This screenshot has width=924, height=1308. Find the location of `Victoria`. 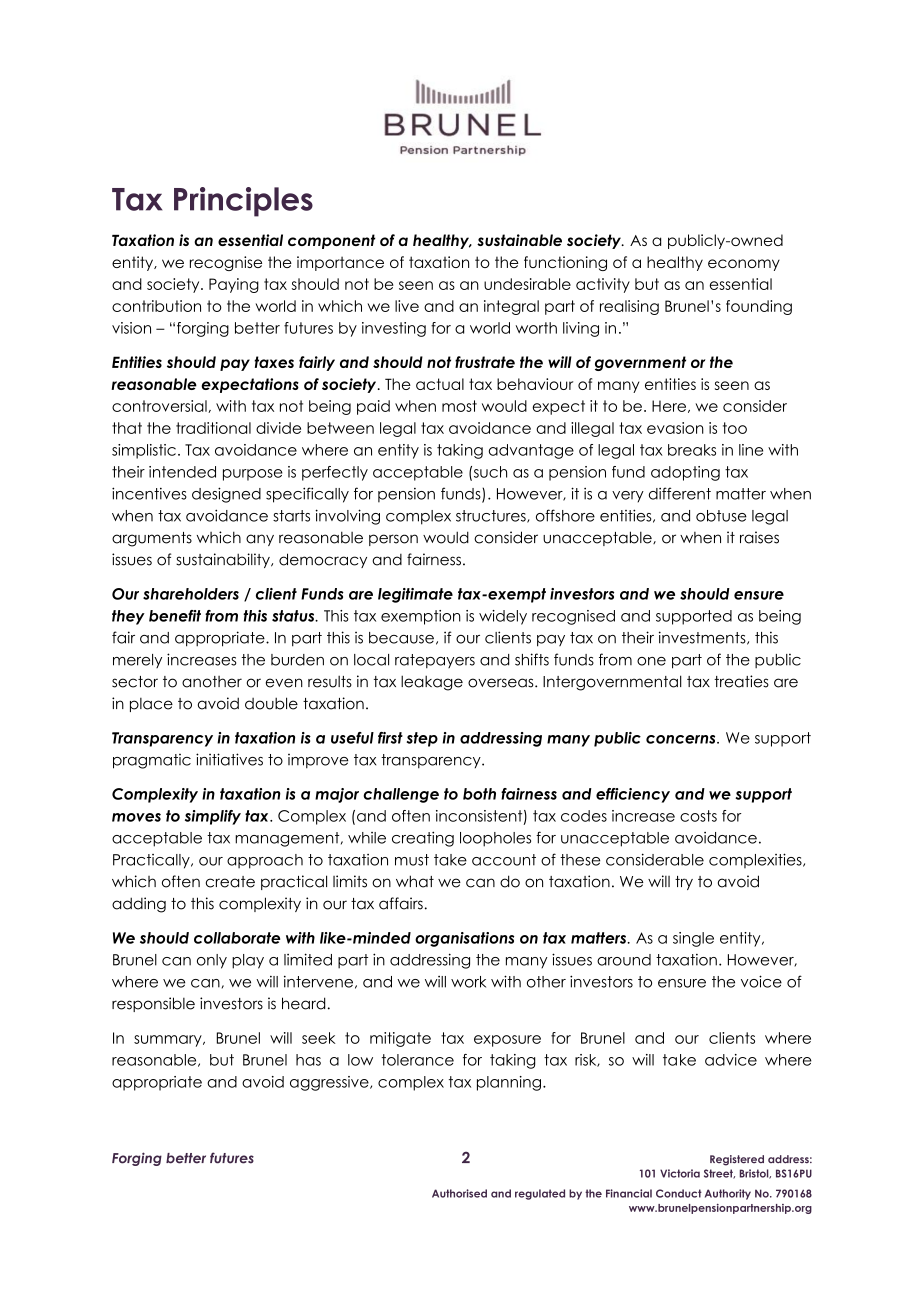

Victoria is located at coordinates (680, 1173).
